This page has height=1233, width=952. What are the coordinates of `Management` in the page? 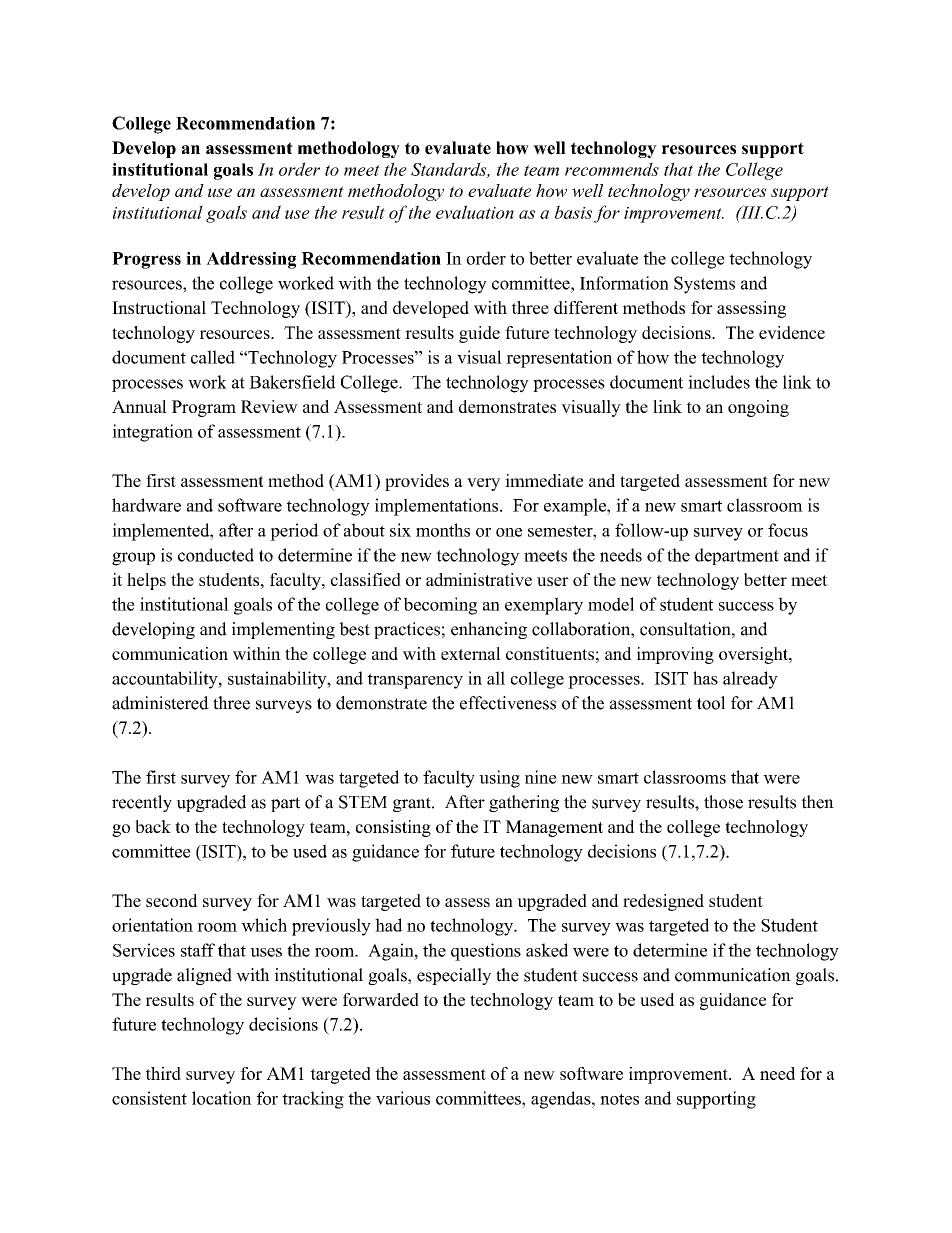 It's located at (554, 828).
